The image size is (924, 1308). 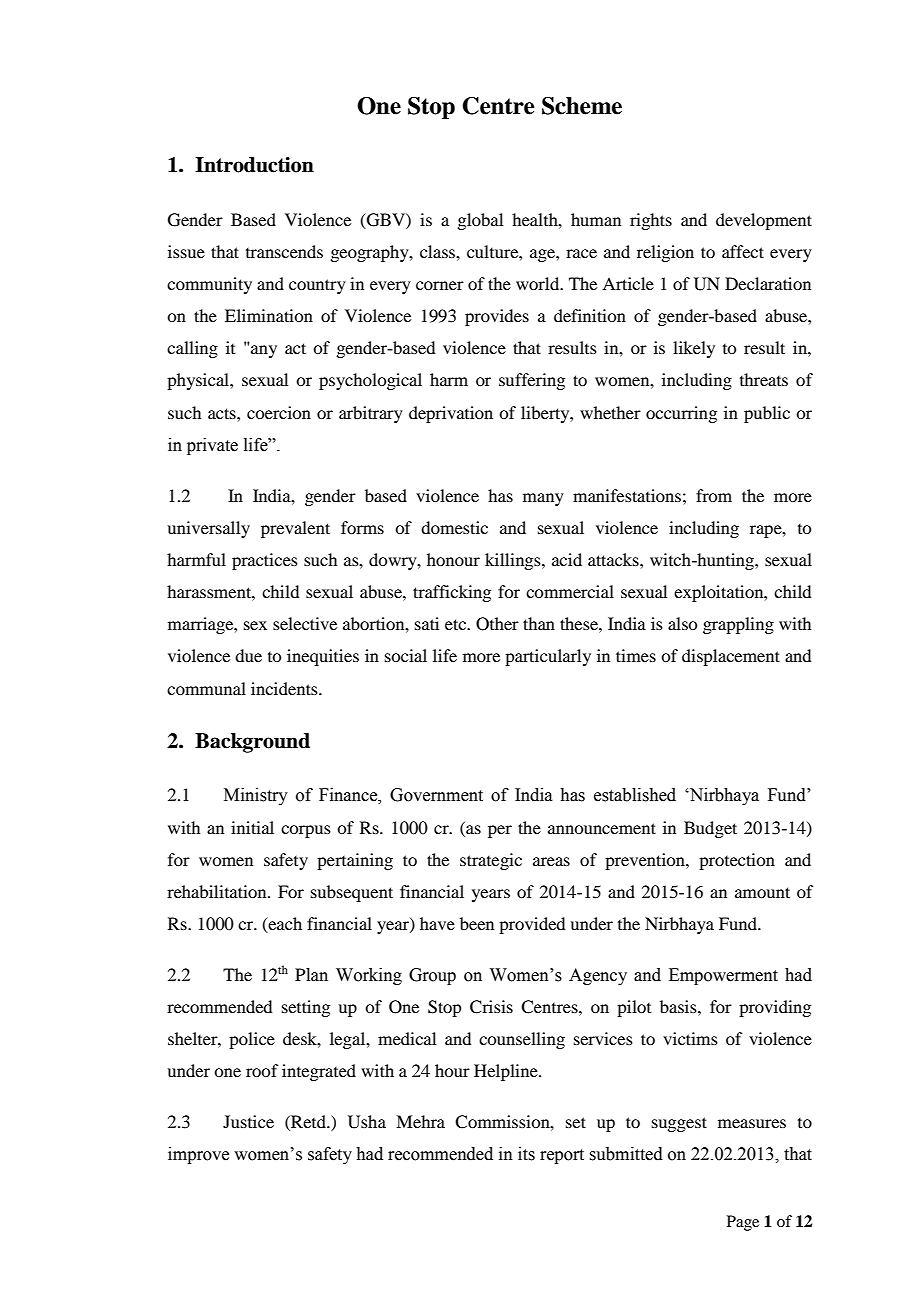 What do you see at coordinates (526, 1154) in the screenshot?
I see `its` at bounding box center [526, 1154].
